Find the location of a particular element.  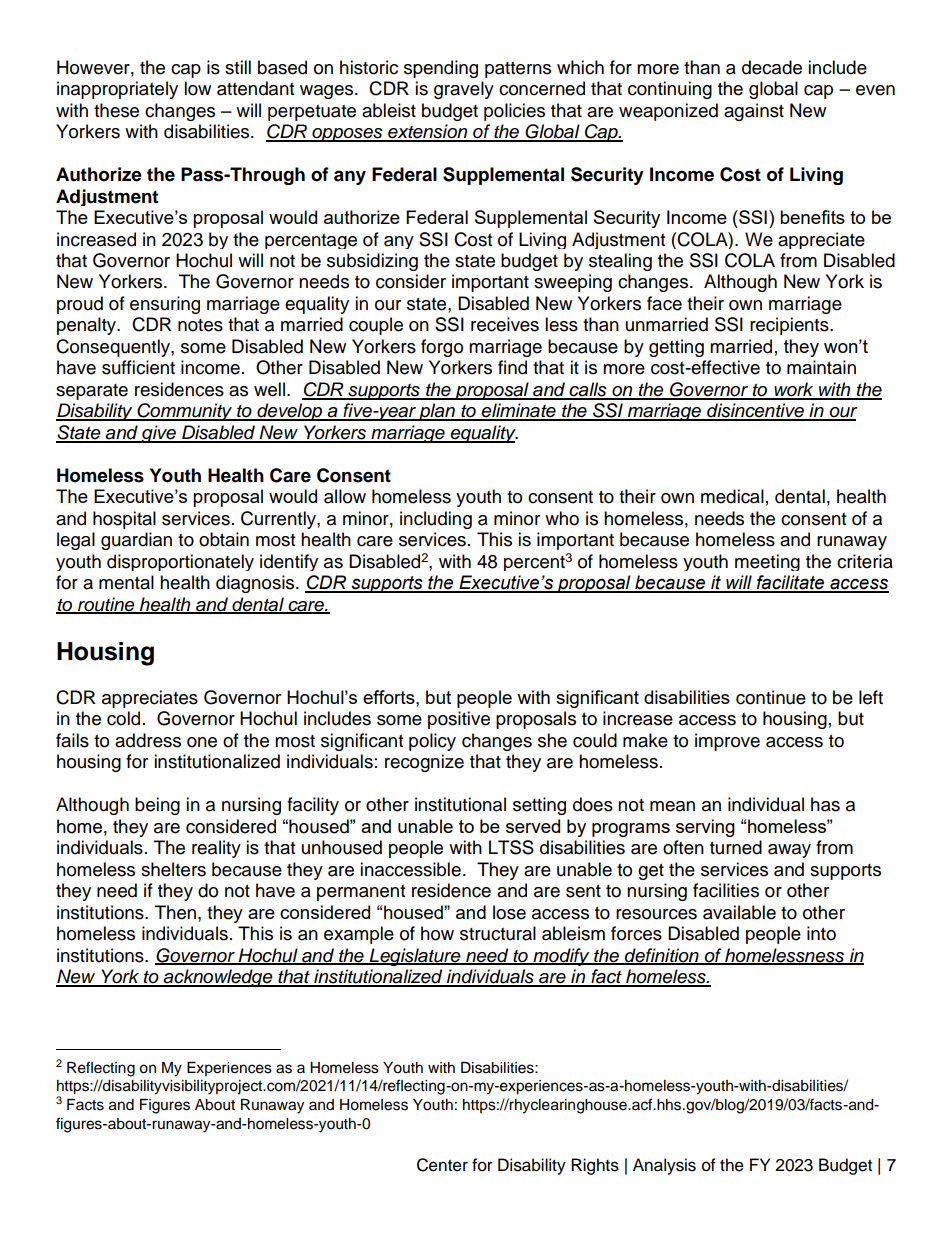

gravely is located at coordinates (464, 90).
